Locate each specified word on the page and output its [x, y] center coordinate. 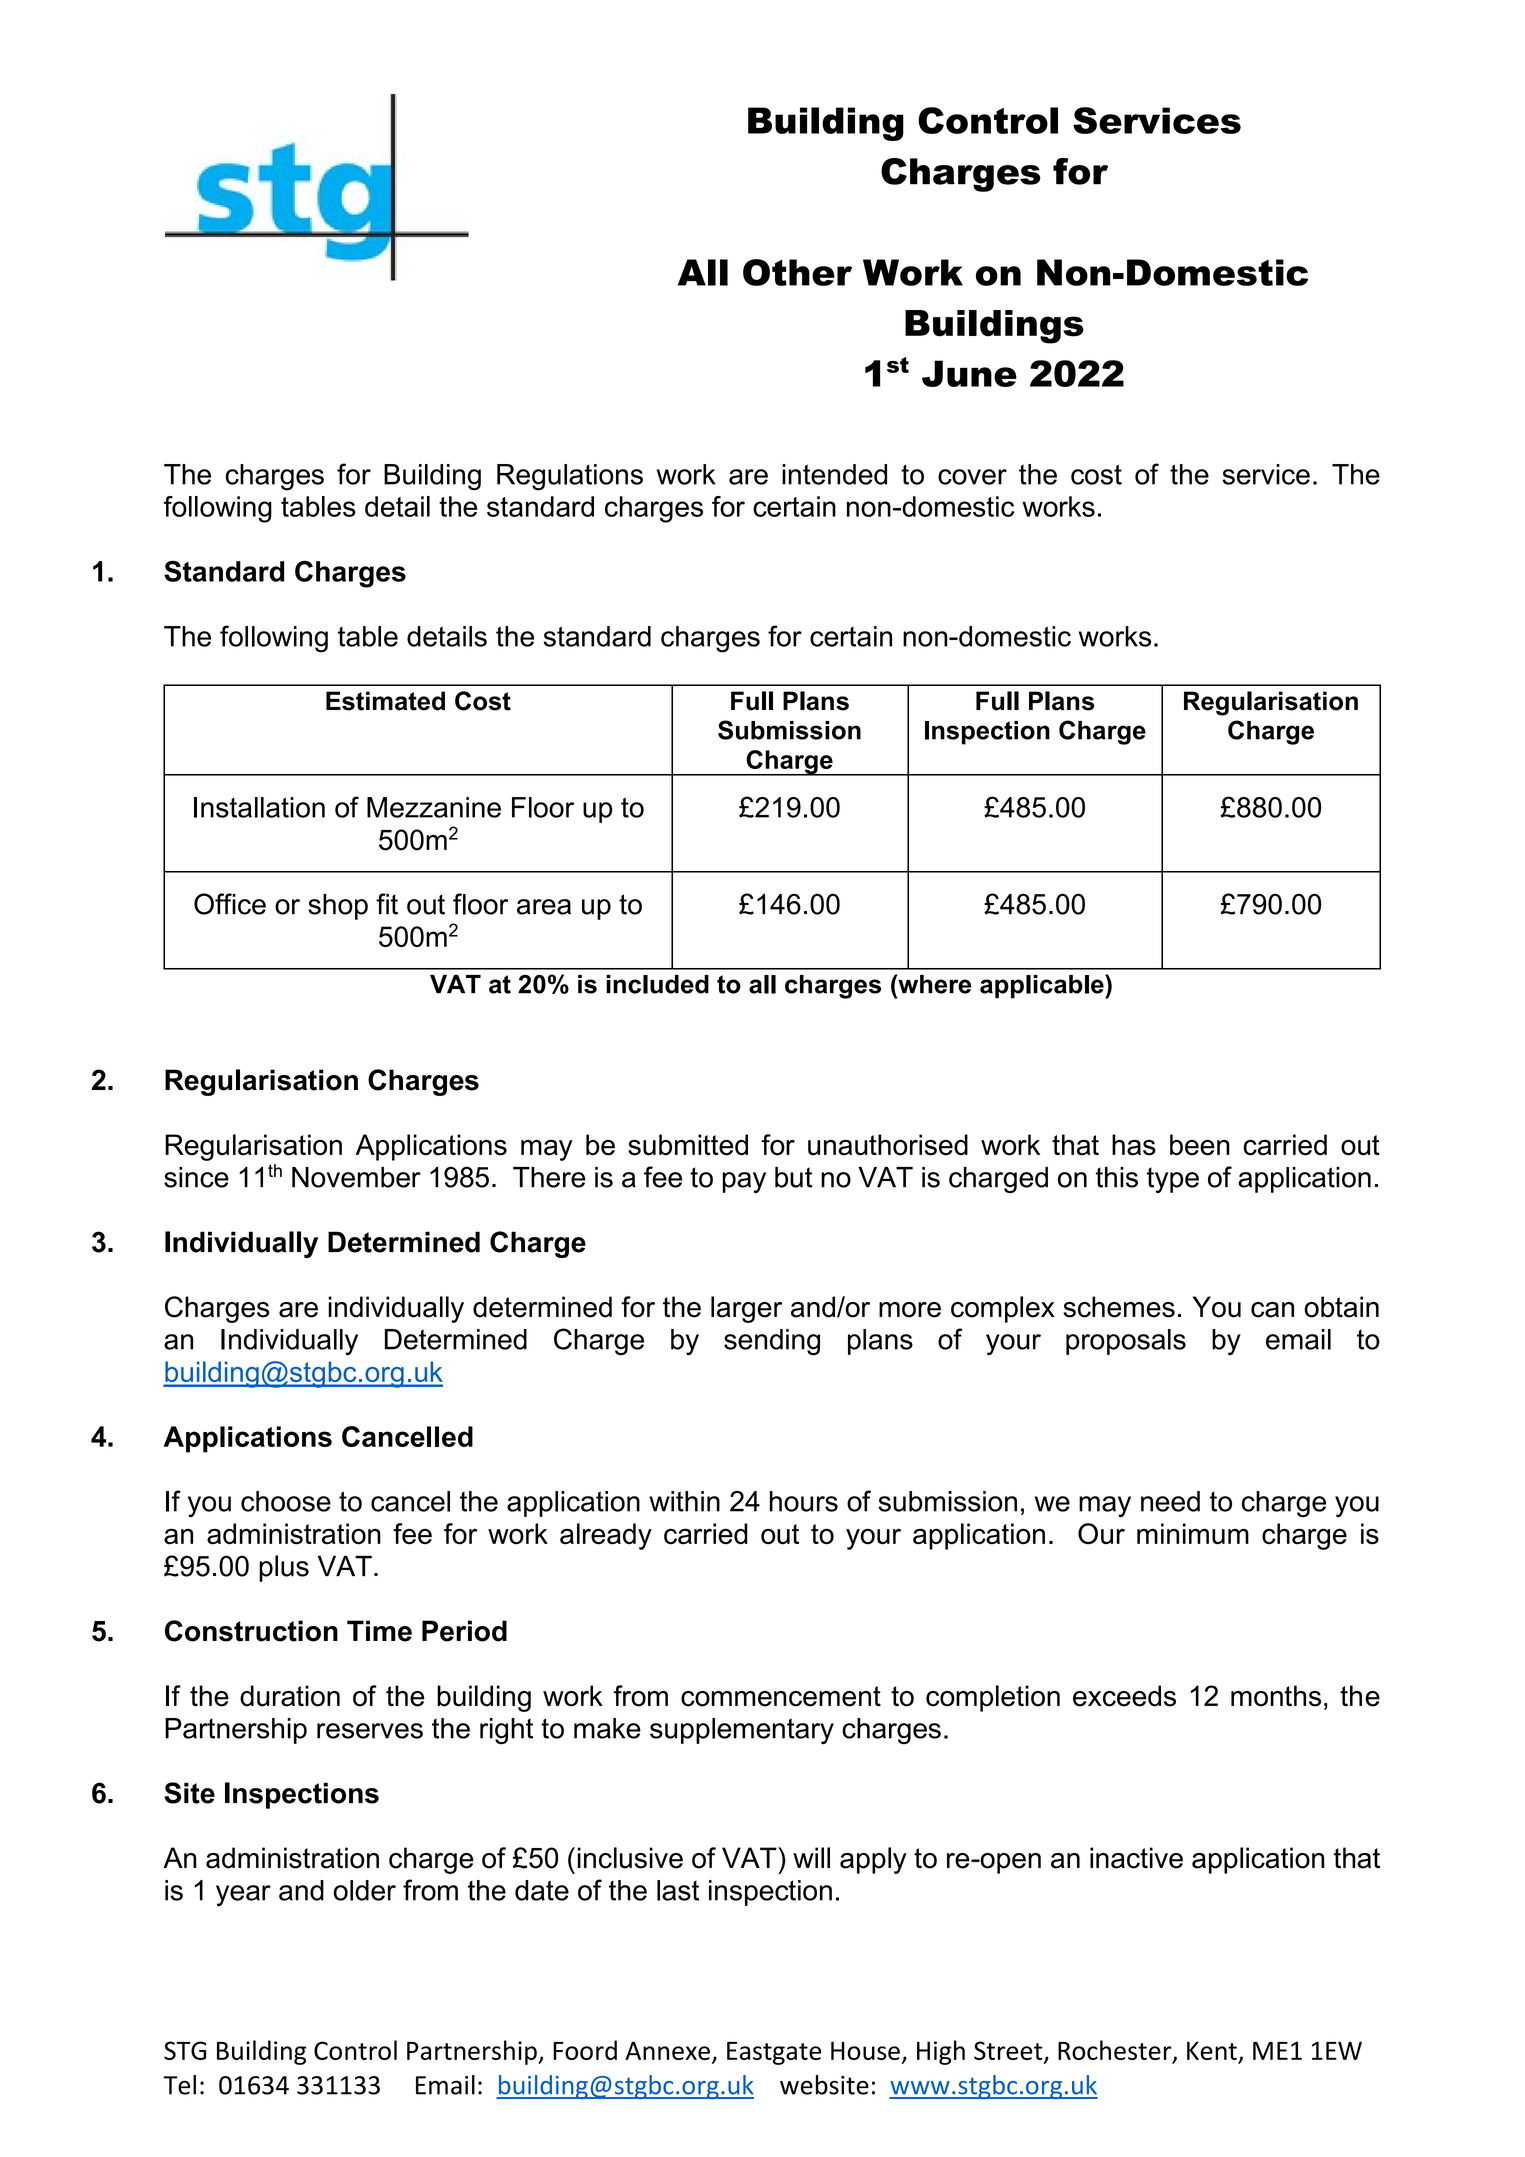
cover [972, 477]
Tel [179, 2085]
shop [338, 907]
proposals [1126, 1342]
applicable [1043, 986]
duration [290, 1696]
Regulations [570, 477]
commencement [781, 1696]
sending [772, 1342]
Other [797, 272]
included [657, 984]
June [969, 373]
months [1276, 1696]
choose [286, 1501]
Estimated [385, 701]
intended [834, 474]
